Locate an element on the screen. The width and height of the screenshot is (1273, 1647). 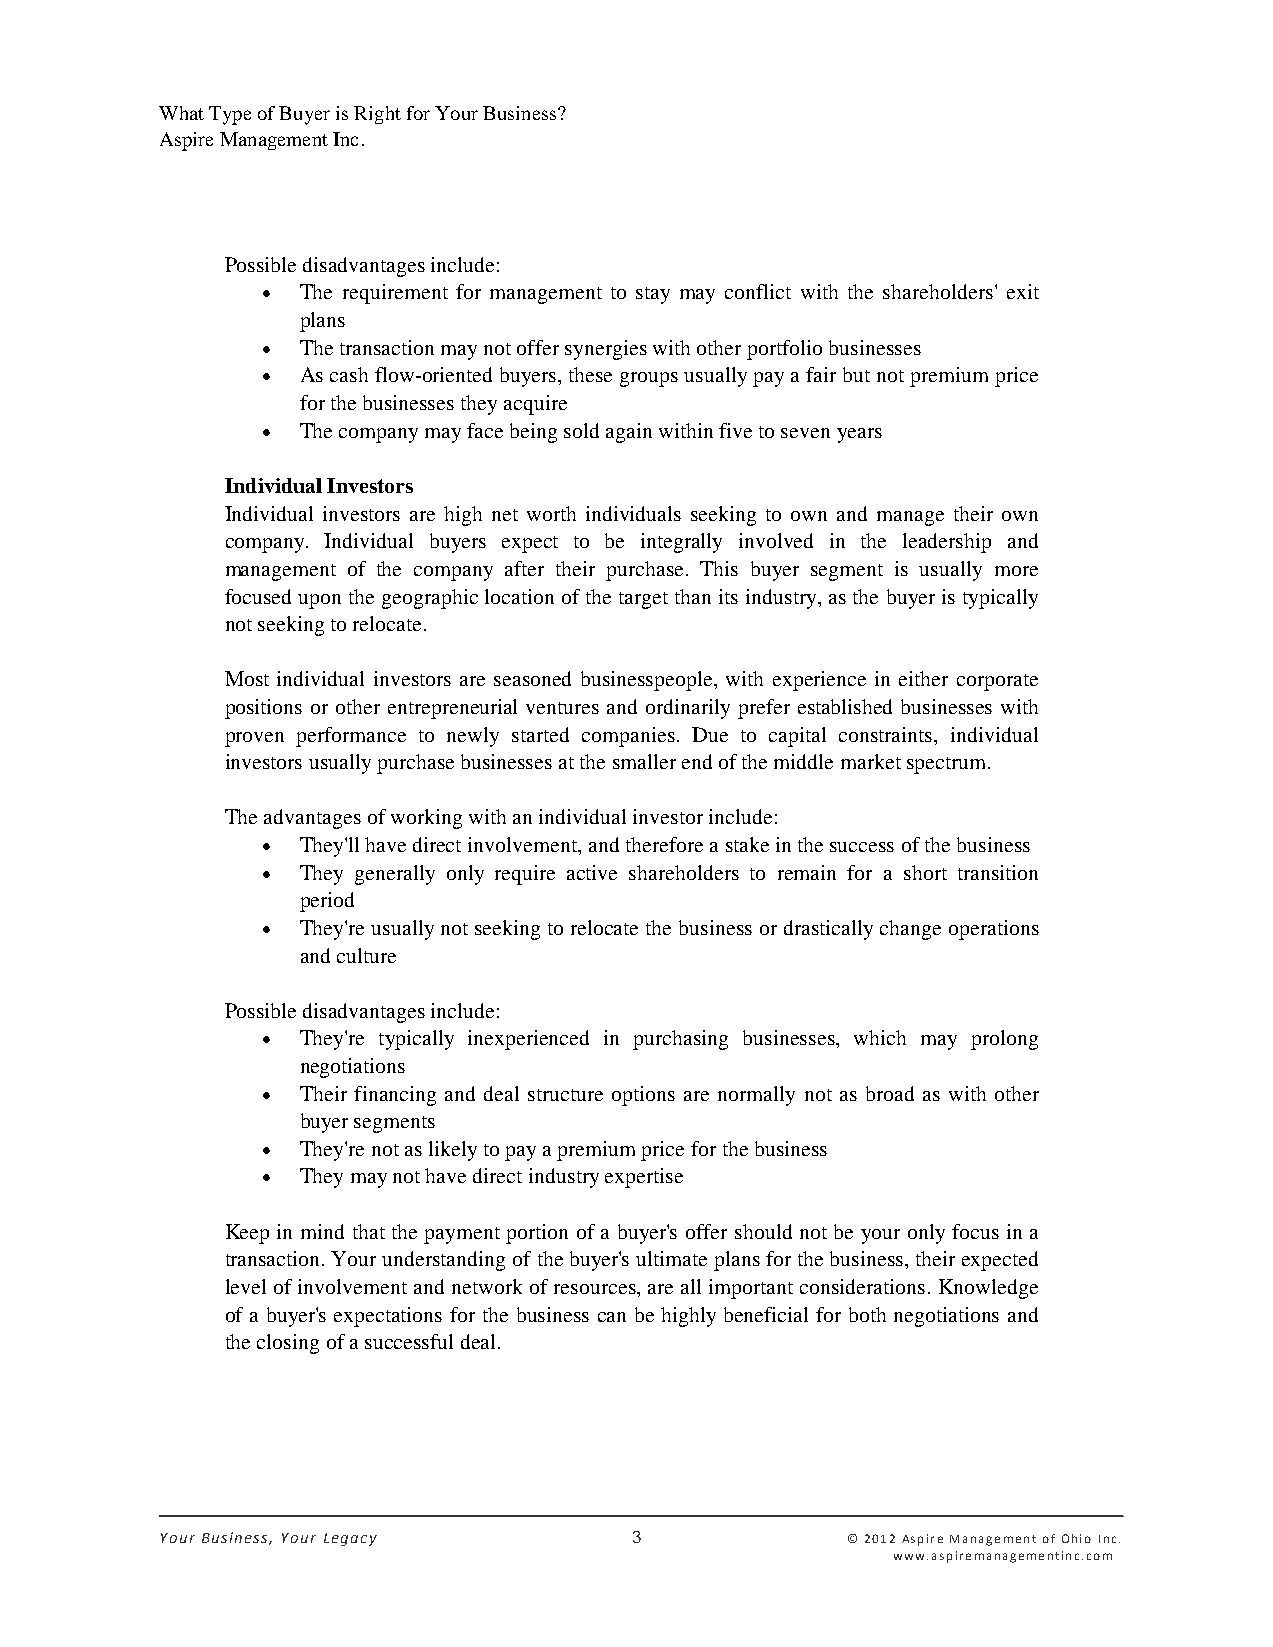
portion is located at coordinates (537, 1234).
